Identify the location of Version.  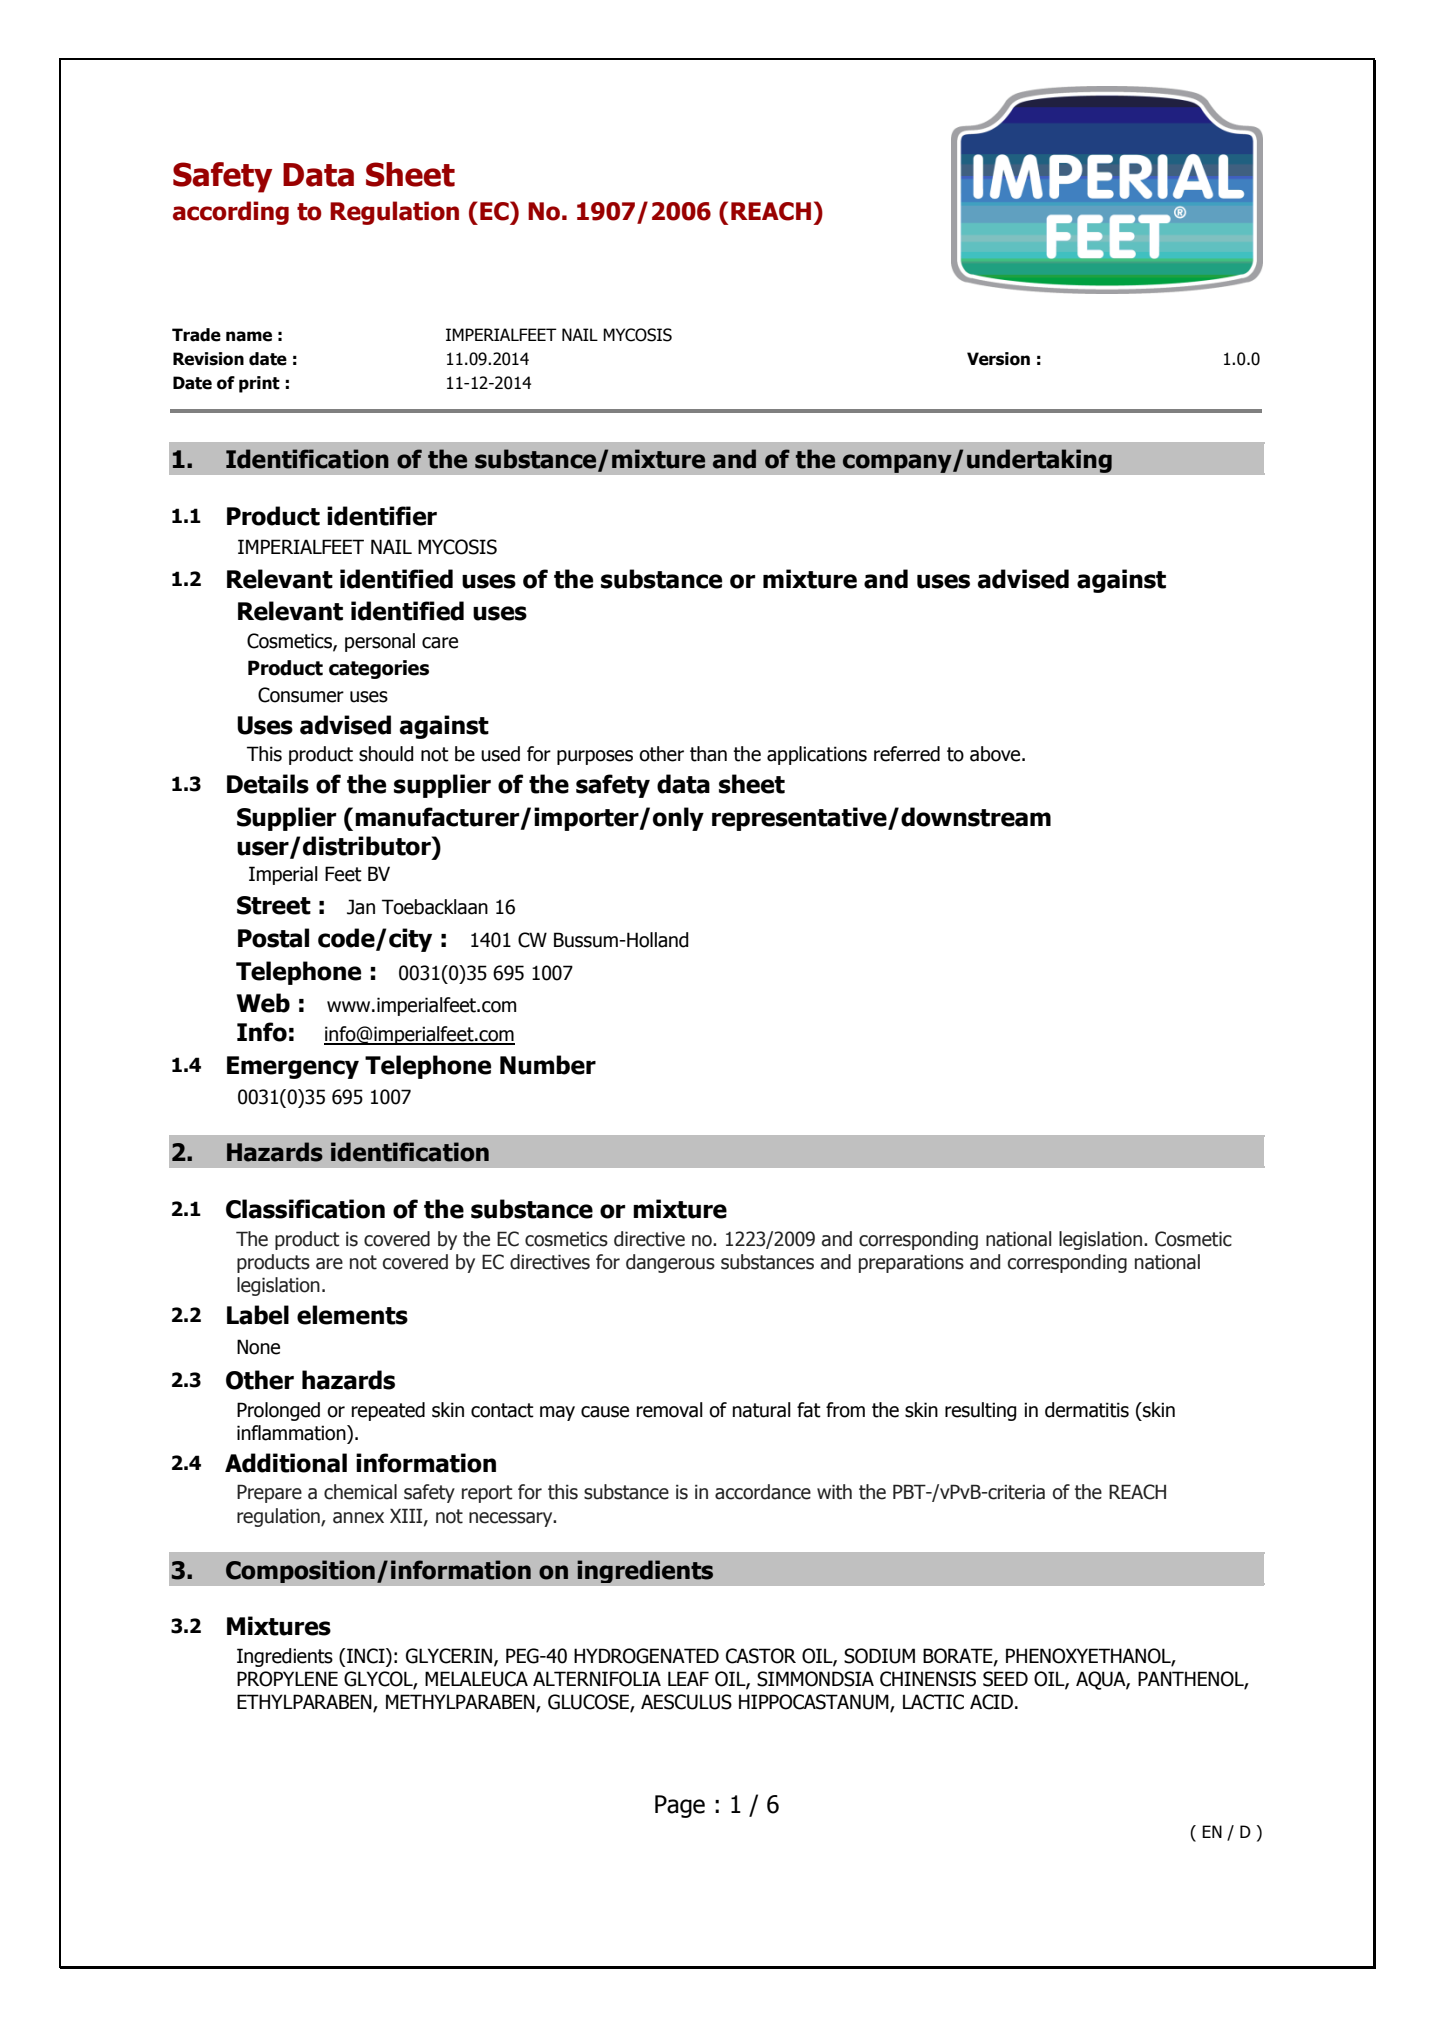
(998, 359).
